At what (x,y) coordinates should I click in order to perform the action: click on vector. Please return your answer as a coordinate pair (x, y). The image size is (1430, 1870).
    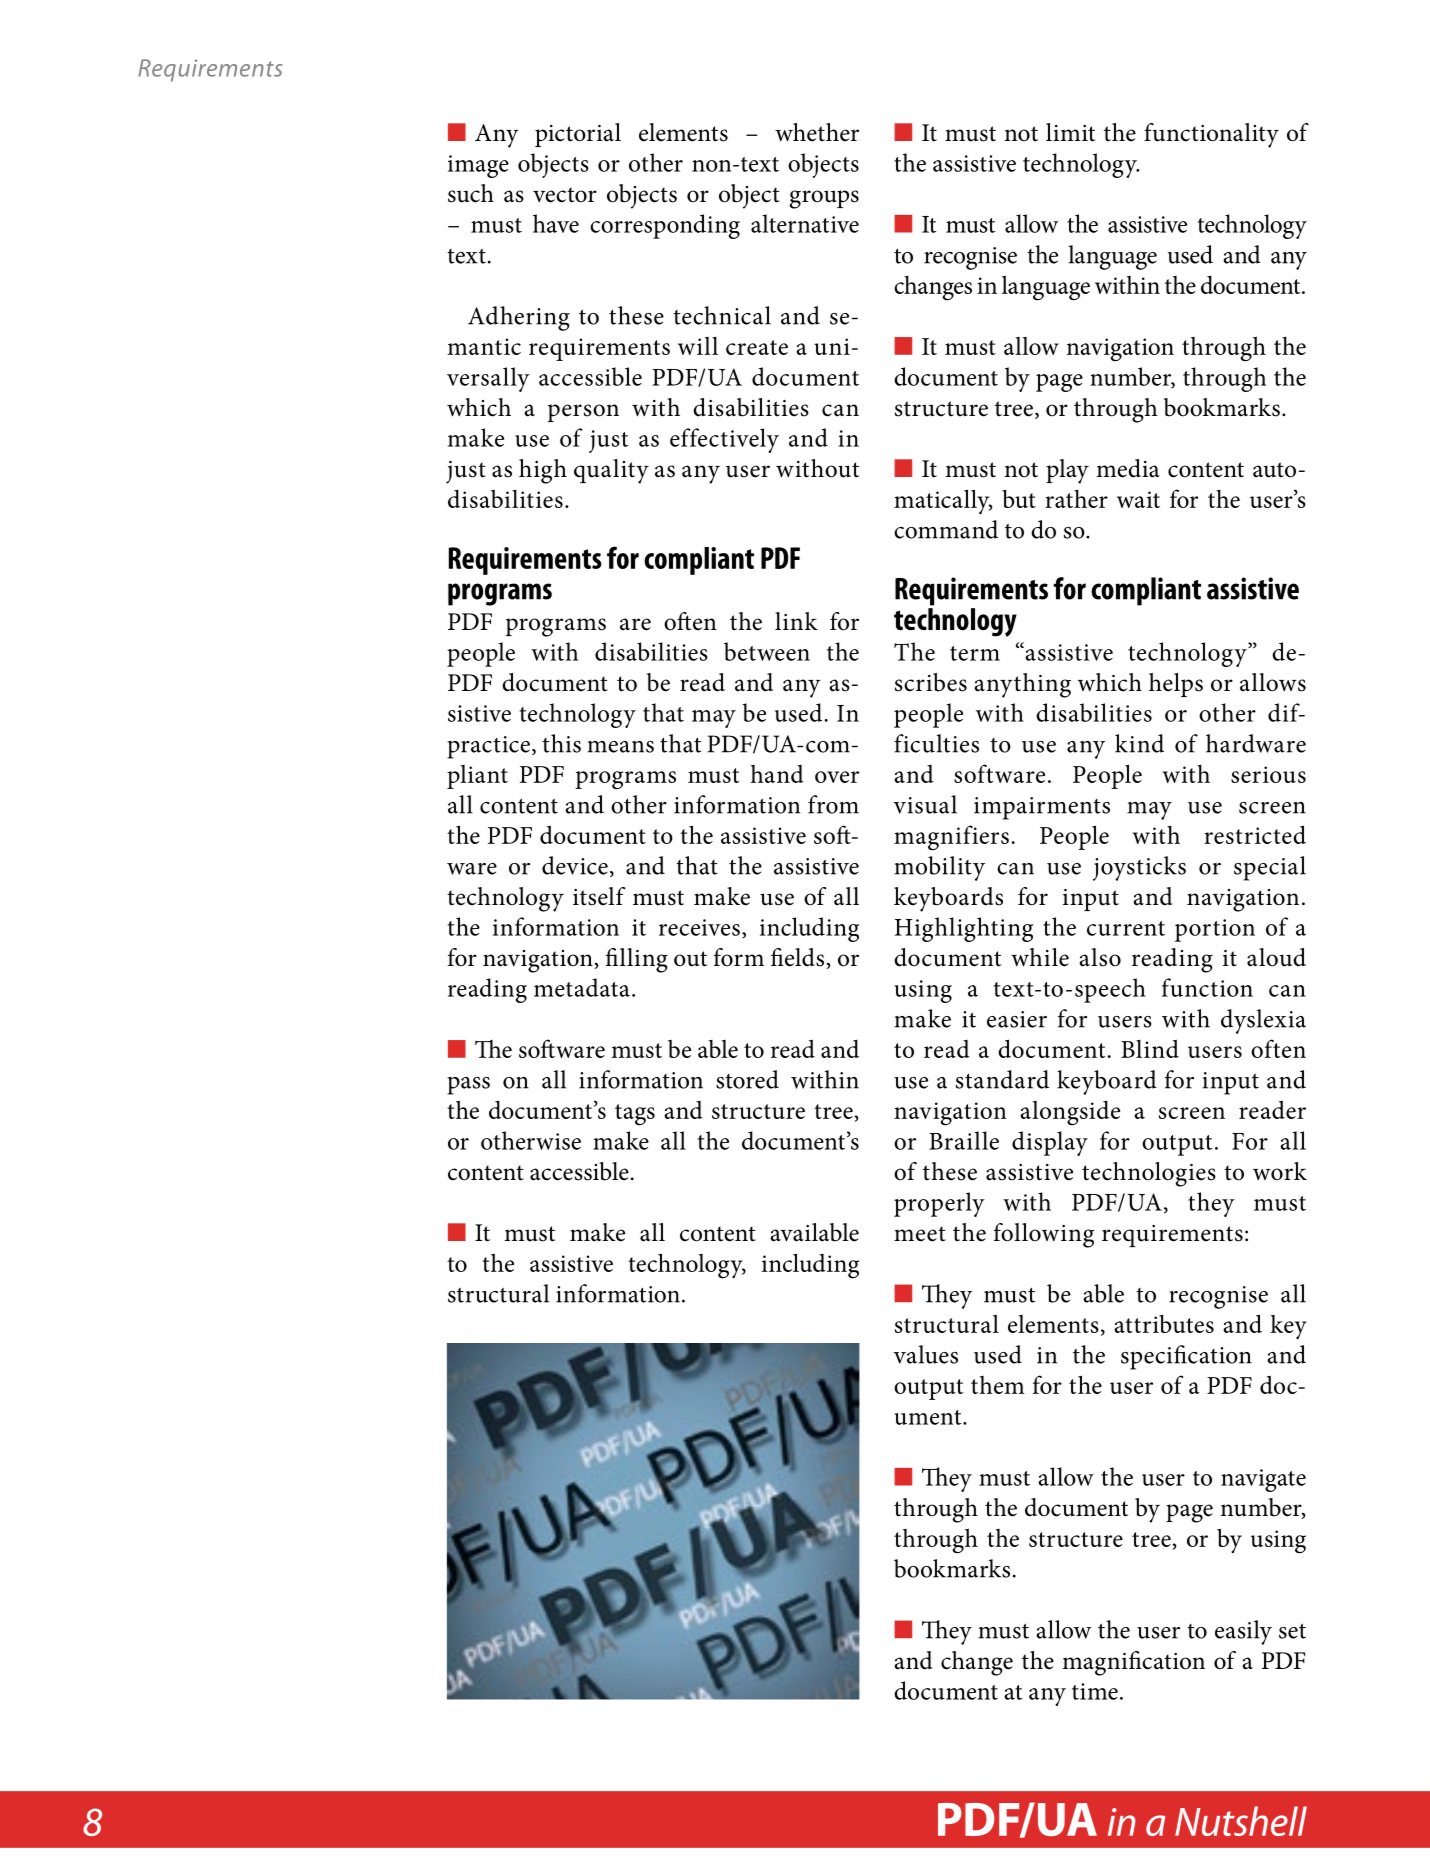
    Looking at the image, I should click on (565, 195).
